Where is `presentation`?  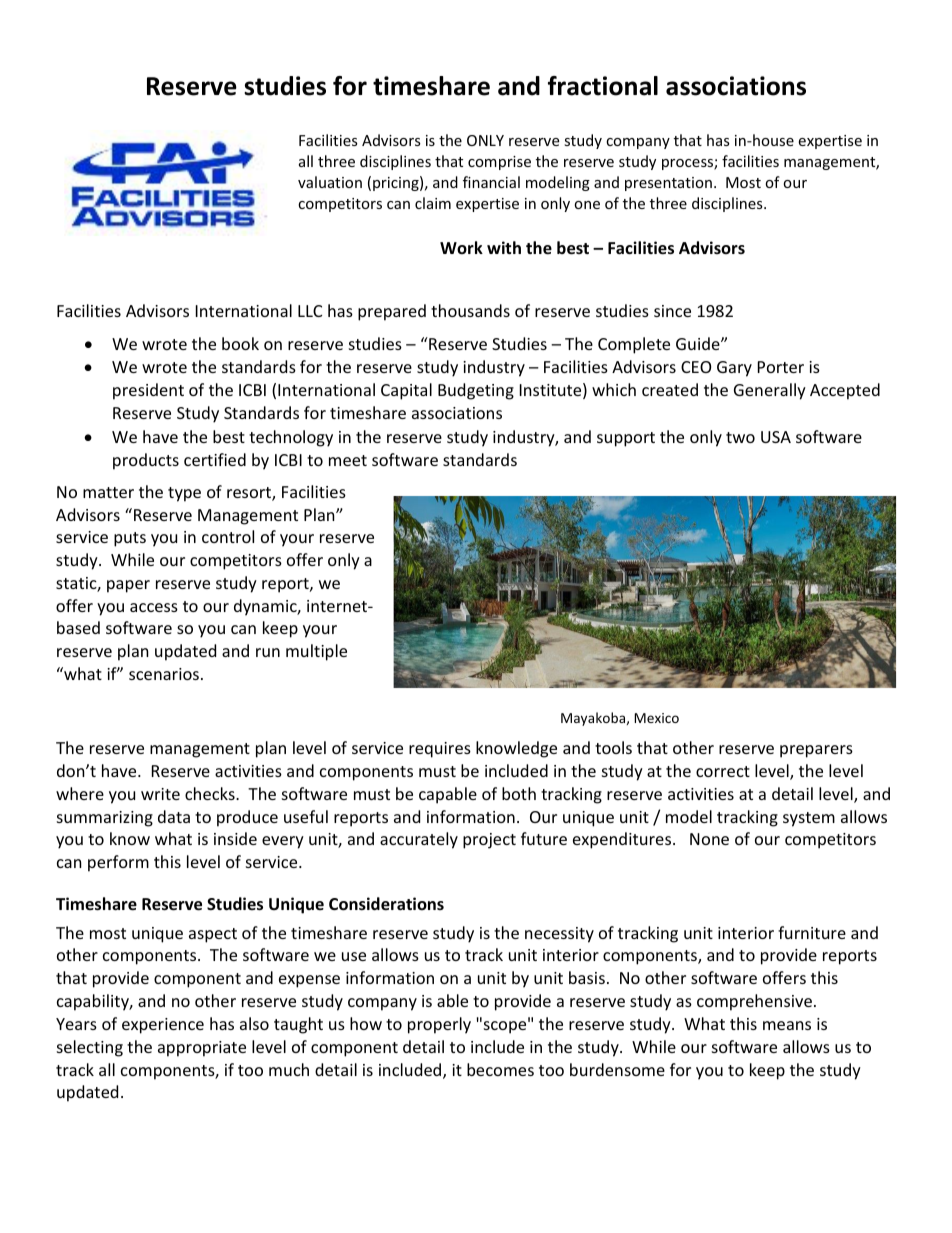 presentation is located at coordinates (668, 184).
